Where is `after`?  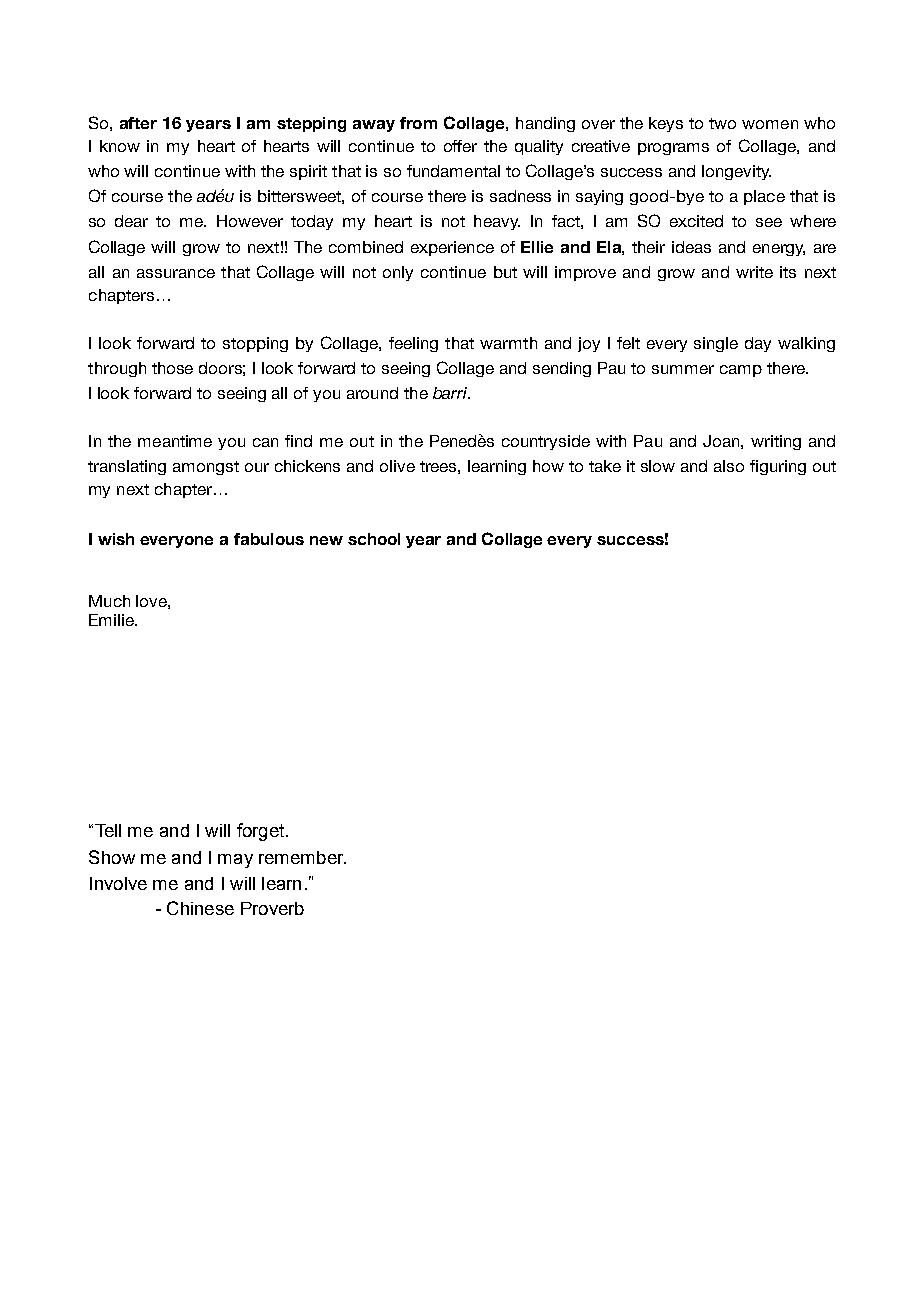
after is located at coordinates (138, 123).
